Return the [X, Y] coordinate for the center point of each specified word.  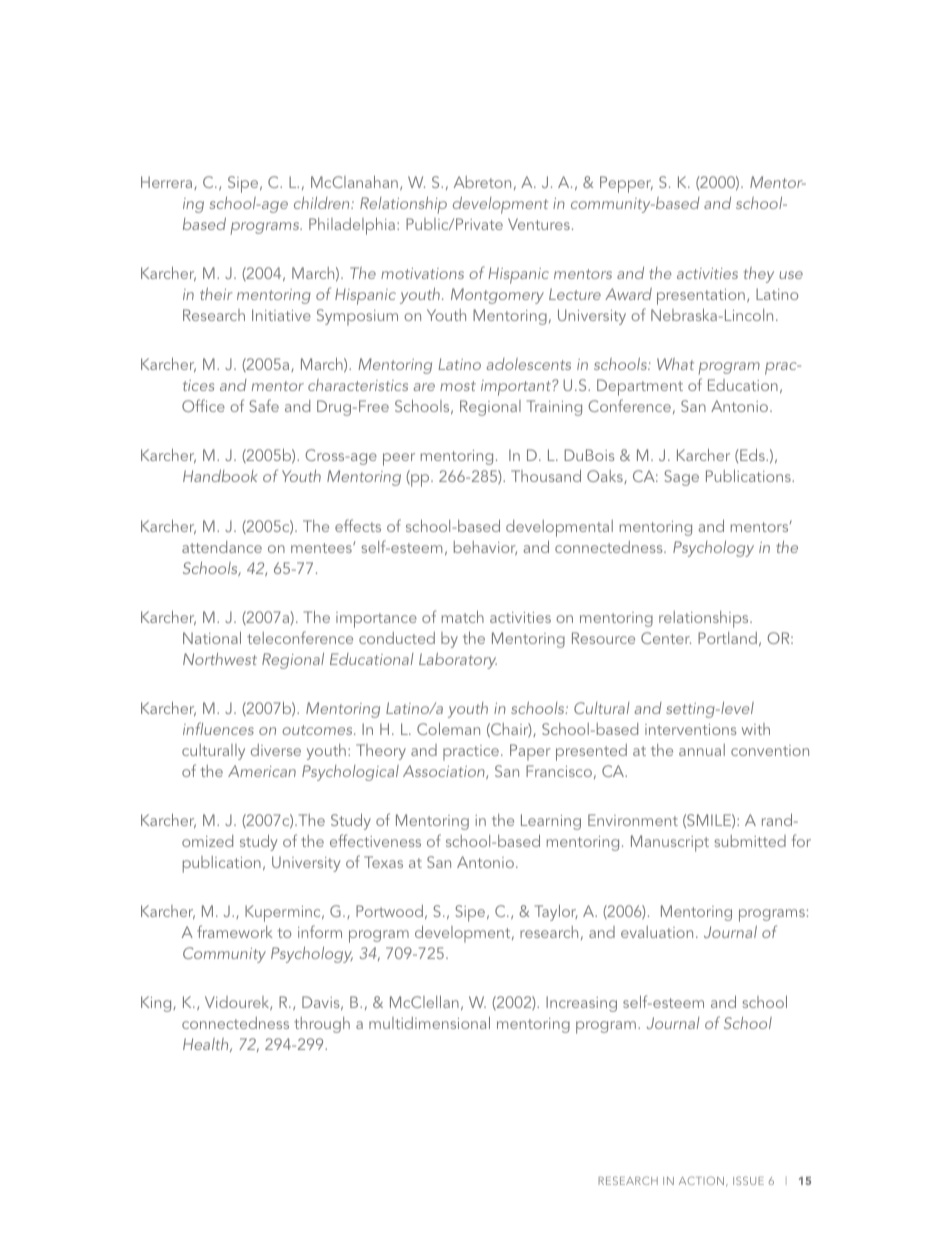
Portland [727, 638]
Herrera [168, 183]
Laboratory [458, 661]
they [759, 275]
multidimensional [429, 1022]
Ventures [539, 224]
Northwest [220, 659]
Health [207, 1045]
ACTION [701, 1180]
